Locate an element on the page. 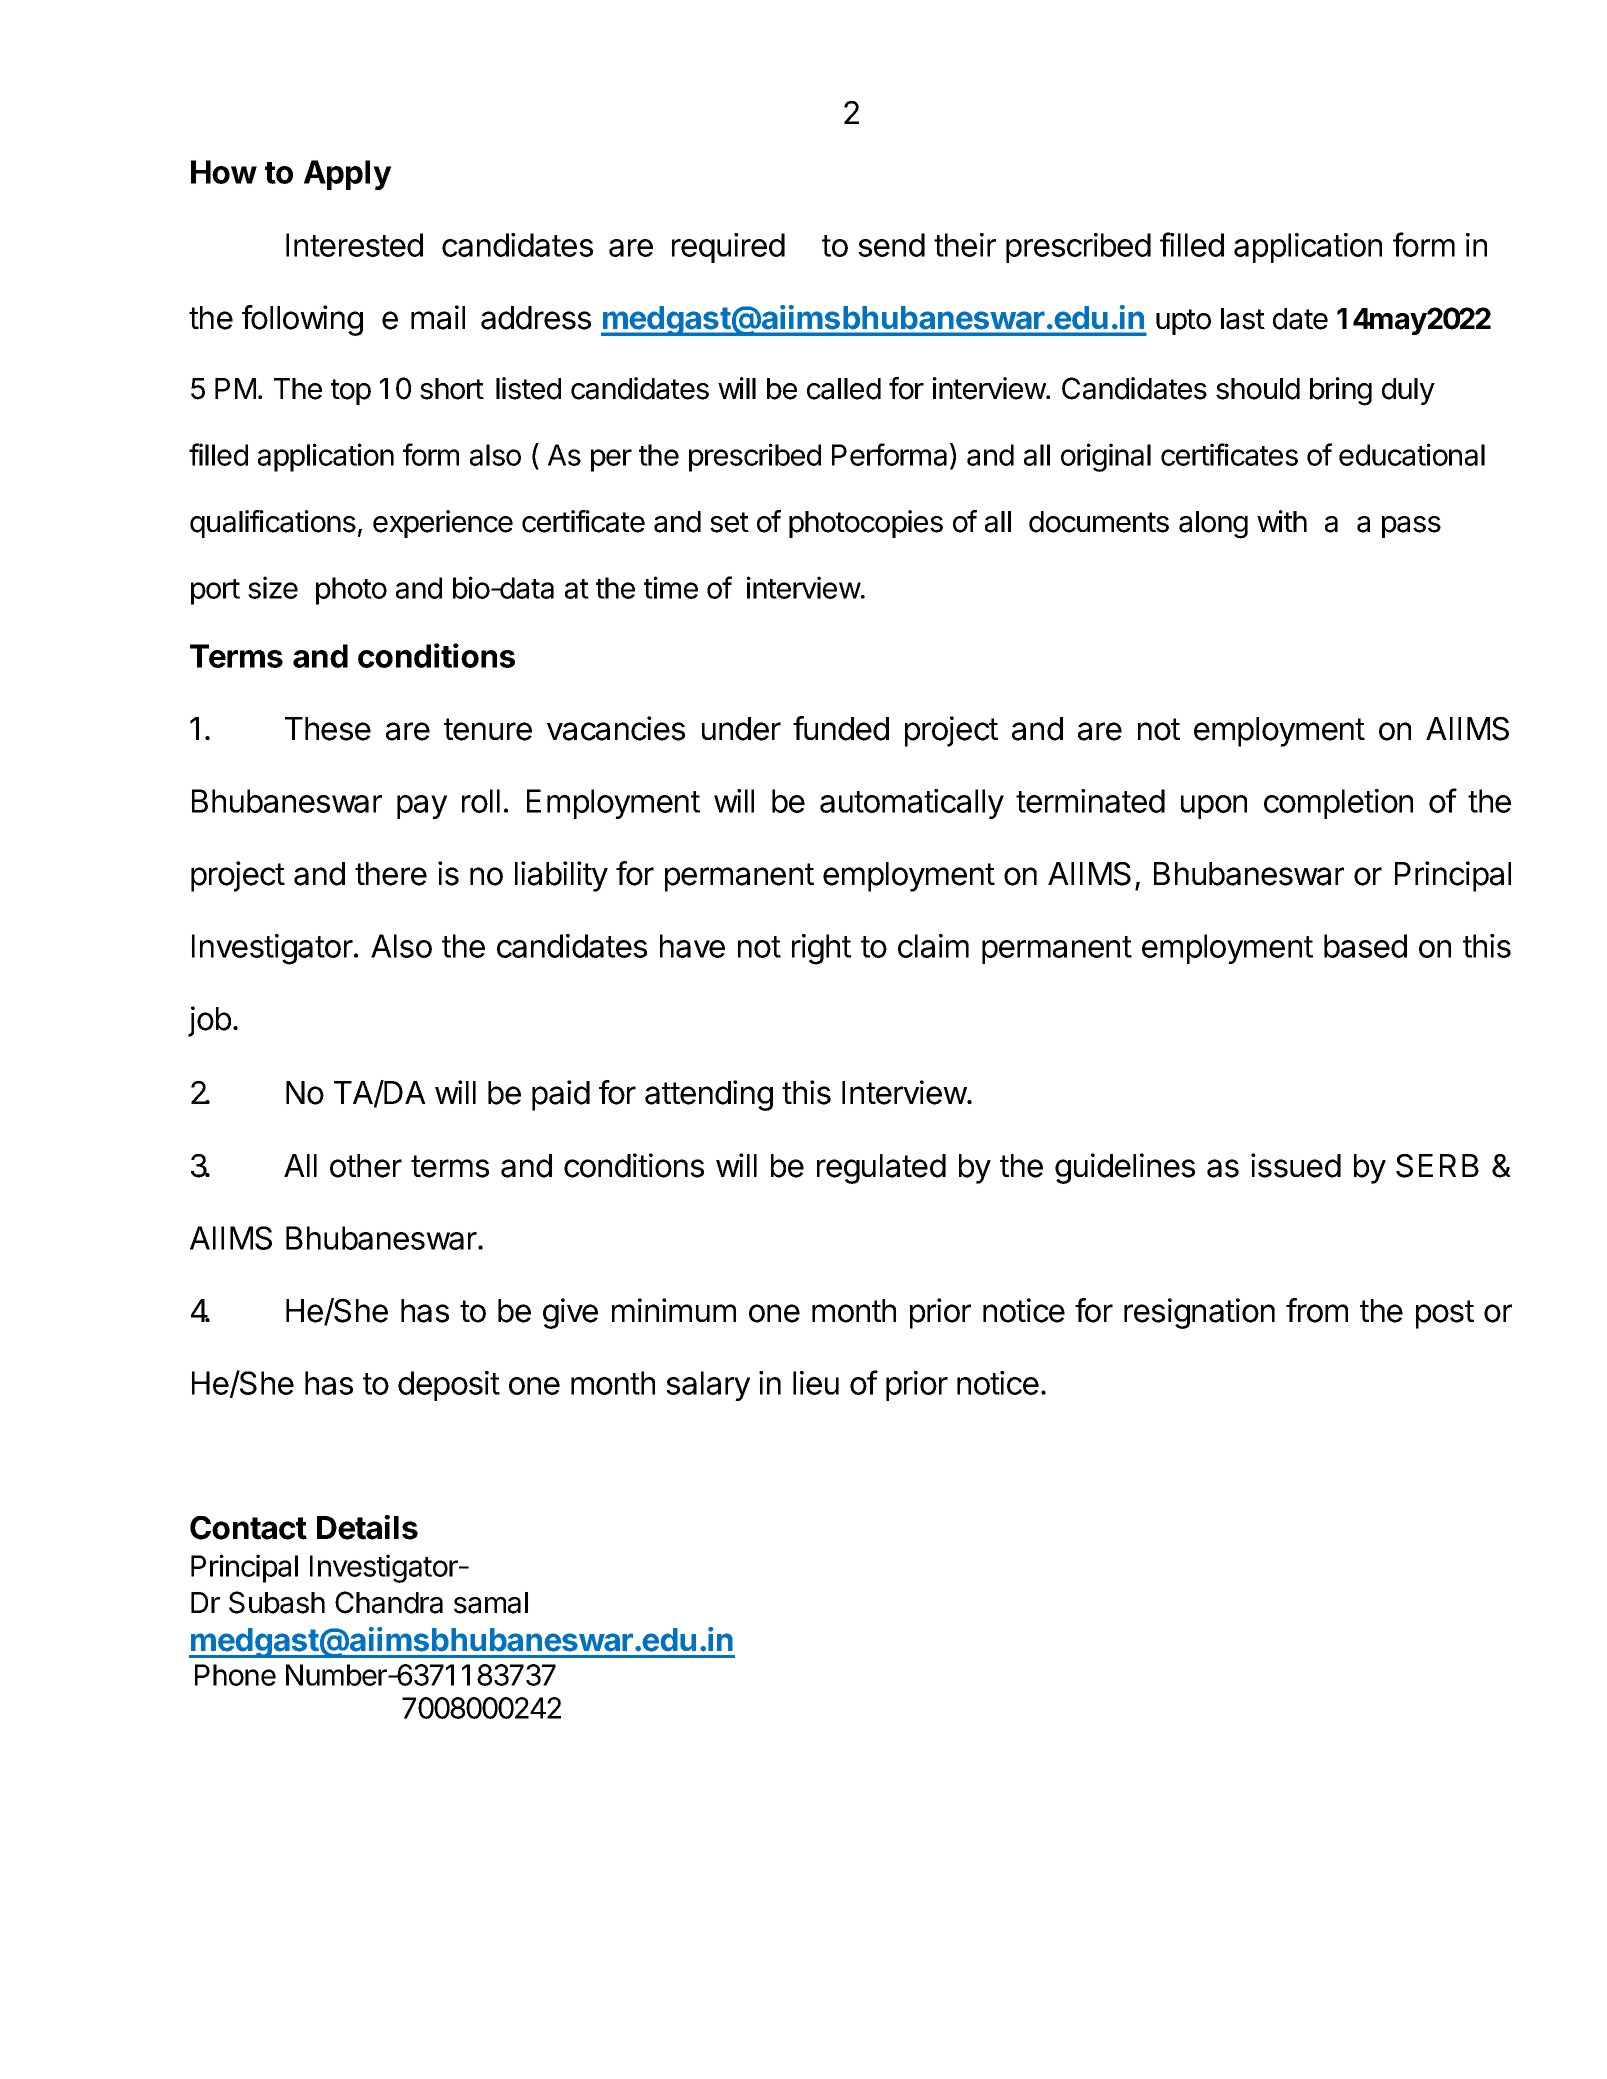 Image resolution: width=1607 pixels, height=2079 pixels. send is located at coordinates (891, 245).
